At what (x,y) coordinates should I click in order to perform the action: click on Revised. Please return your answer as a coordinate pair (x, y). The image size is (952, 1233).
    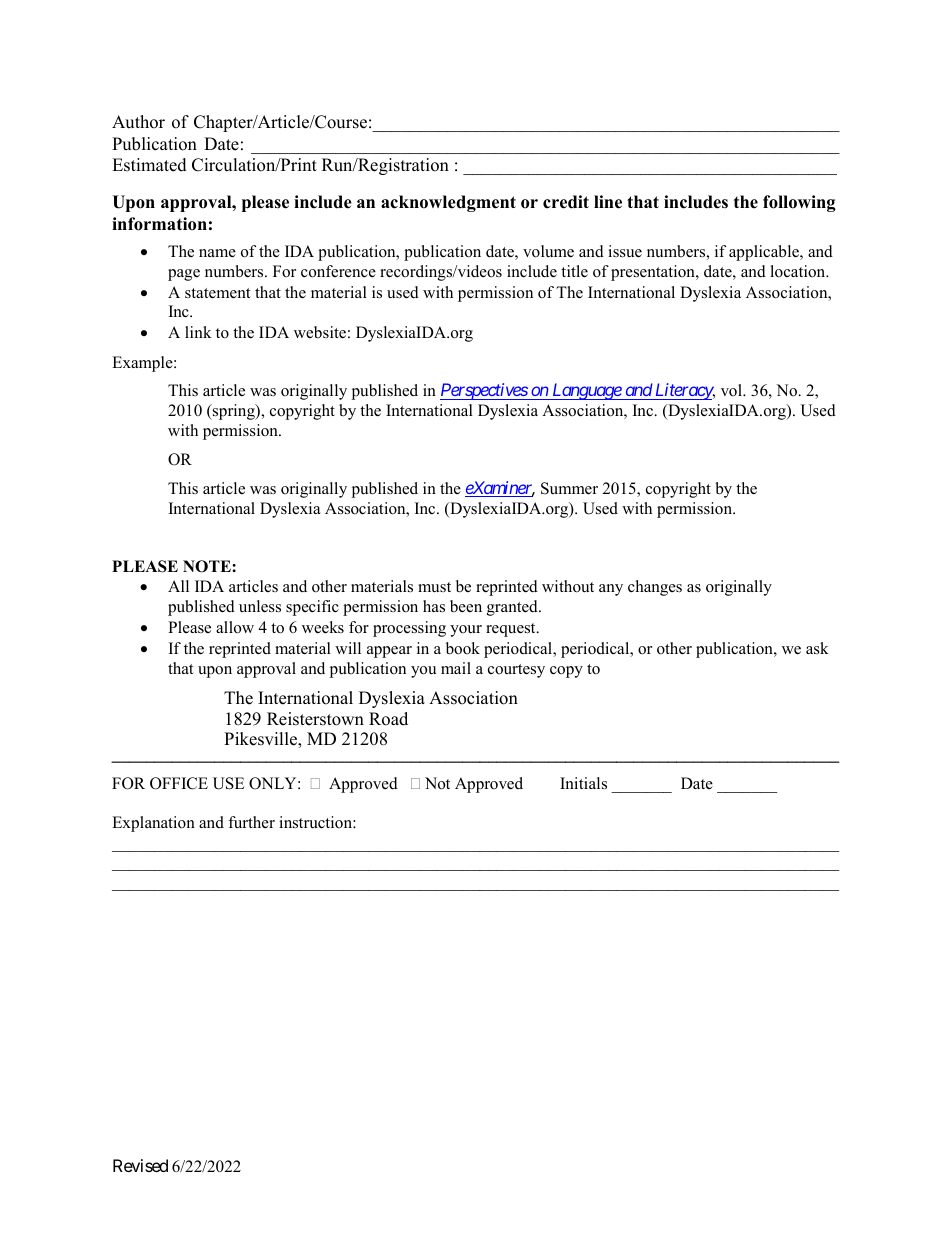
    Looking at the image, I should click on (140, 1165).
